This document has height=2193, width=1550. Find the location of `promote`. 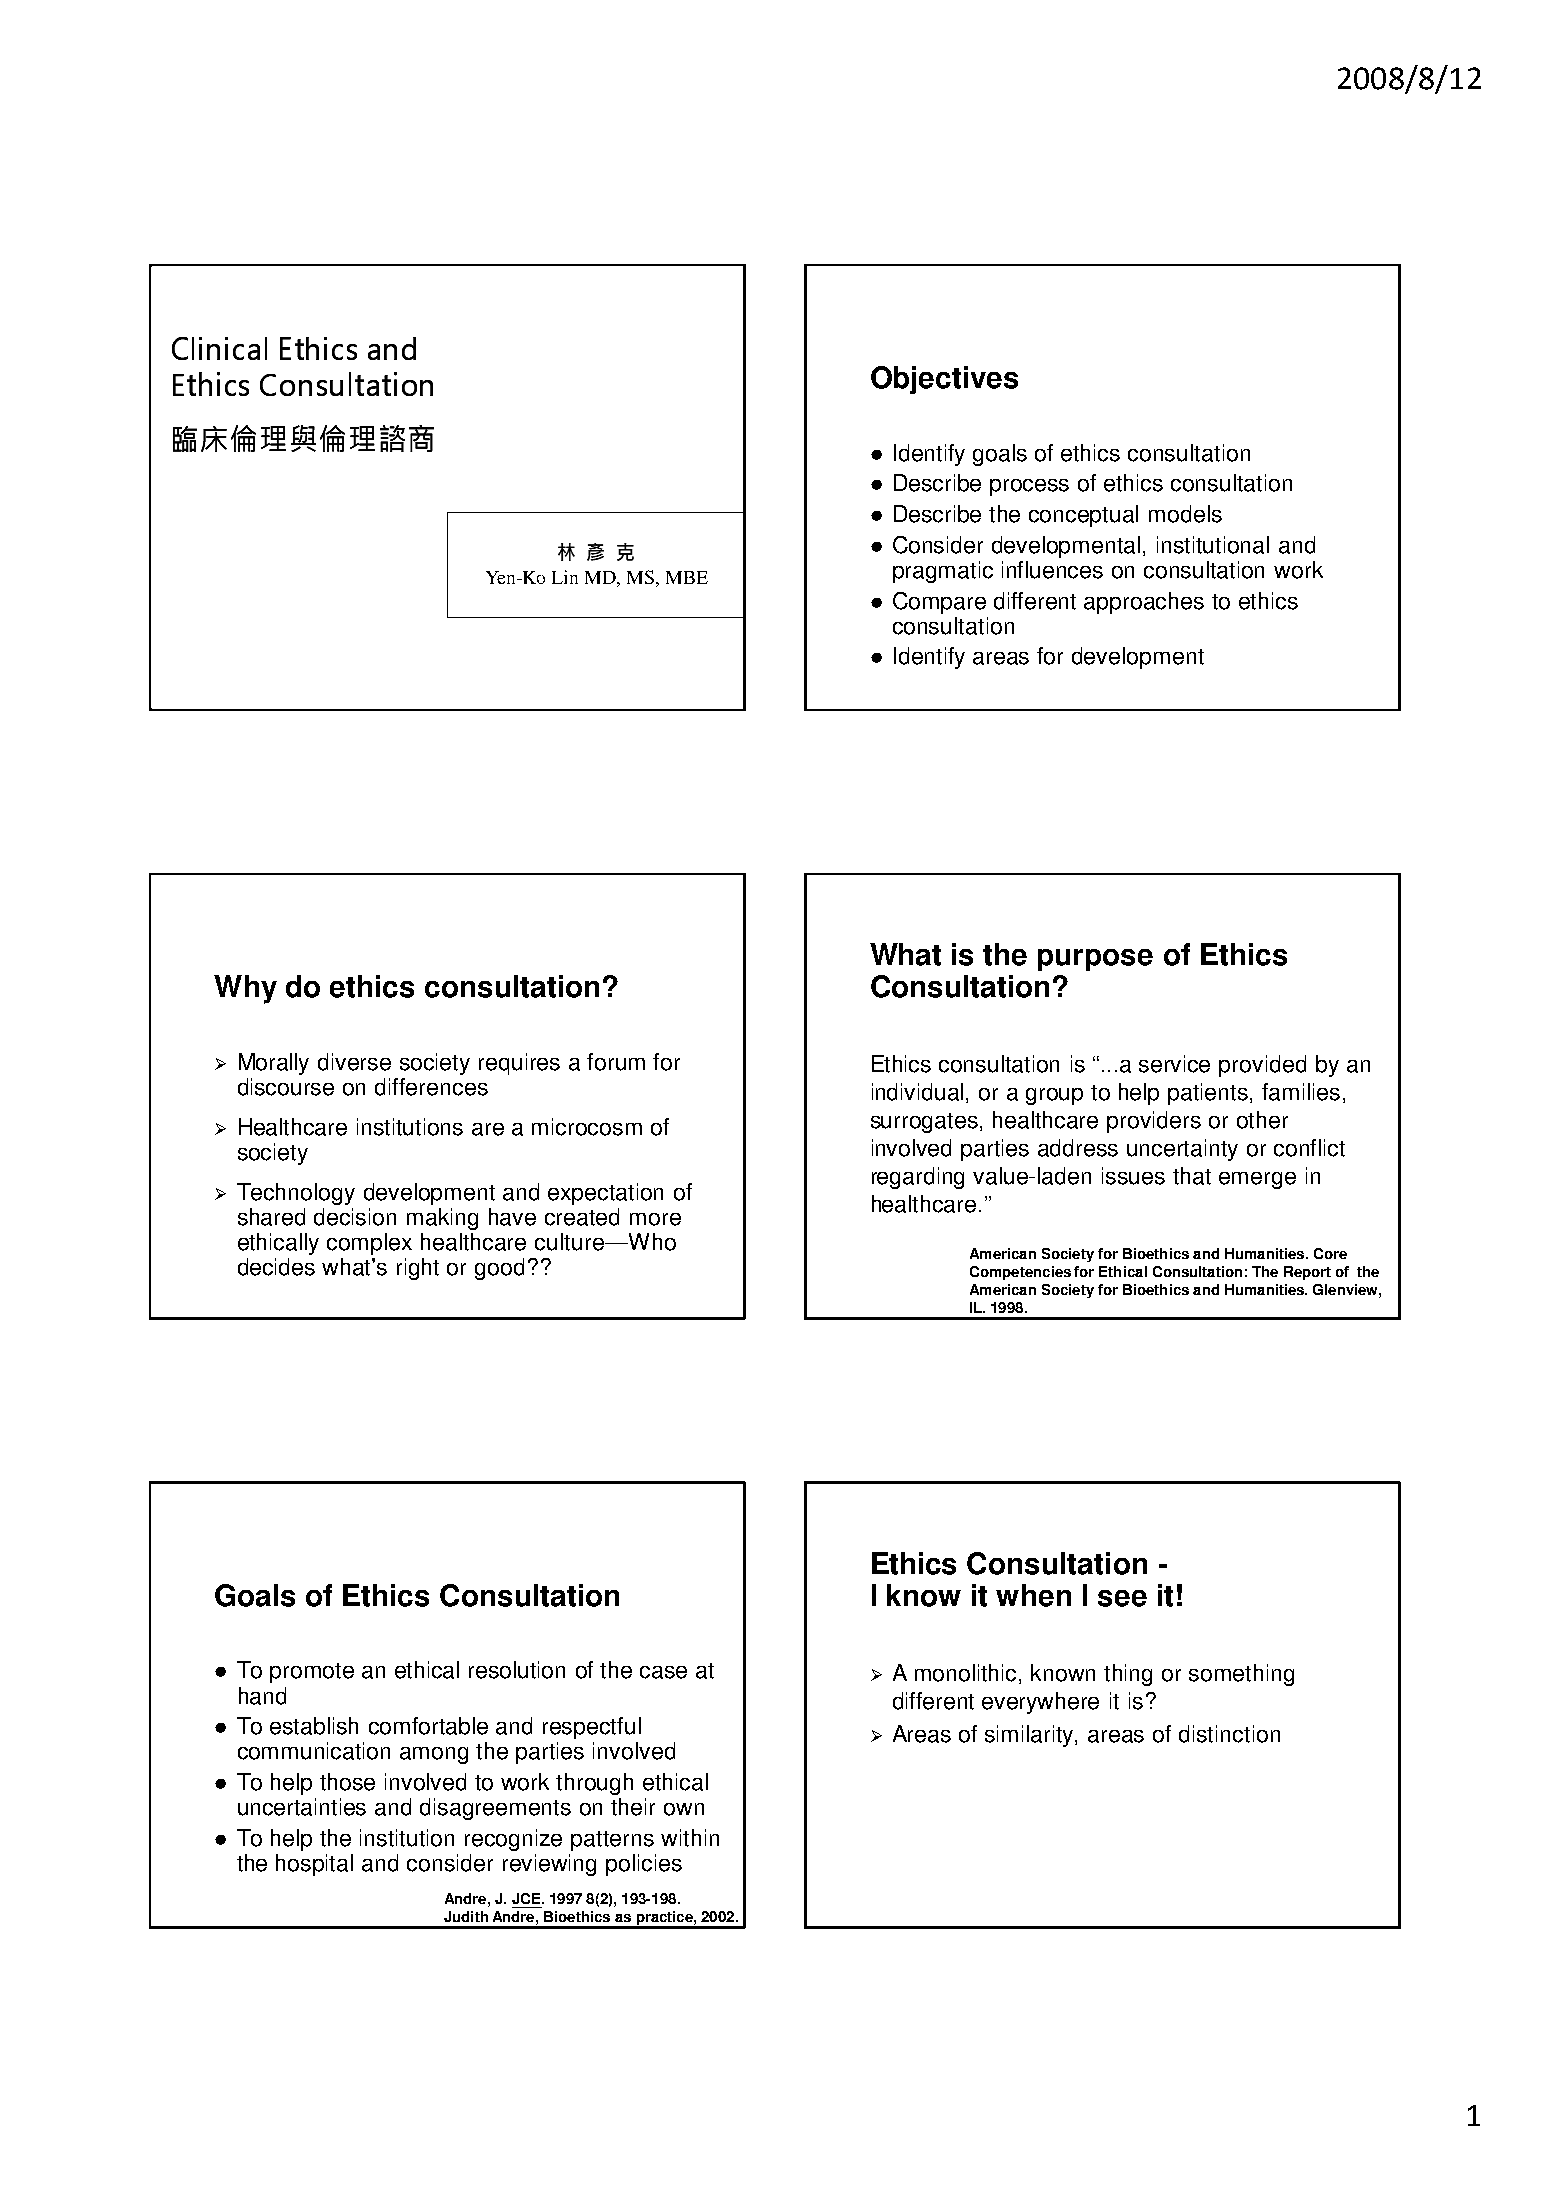

promote is located at coordinates (312, 1673).
